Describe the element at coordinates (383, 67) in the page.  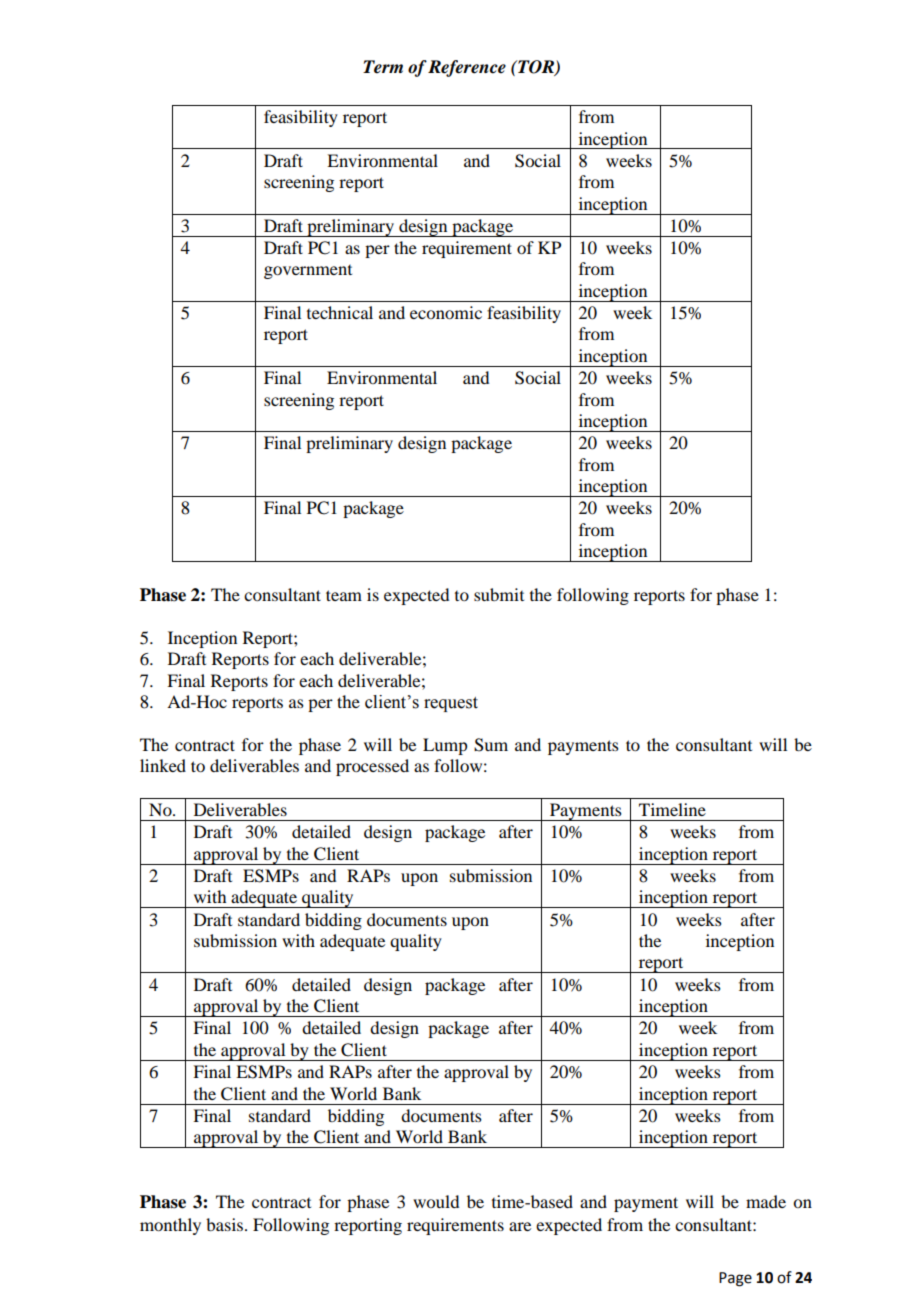
I see `Term` at that location.
